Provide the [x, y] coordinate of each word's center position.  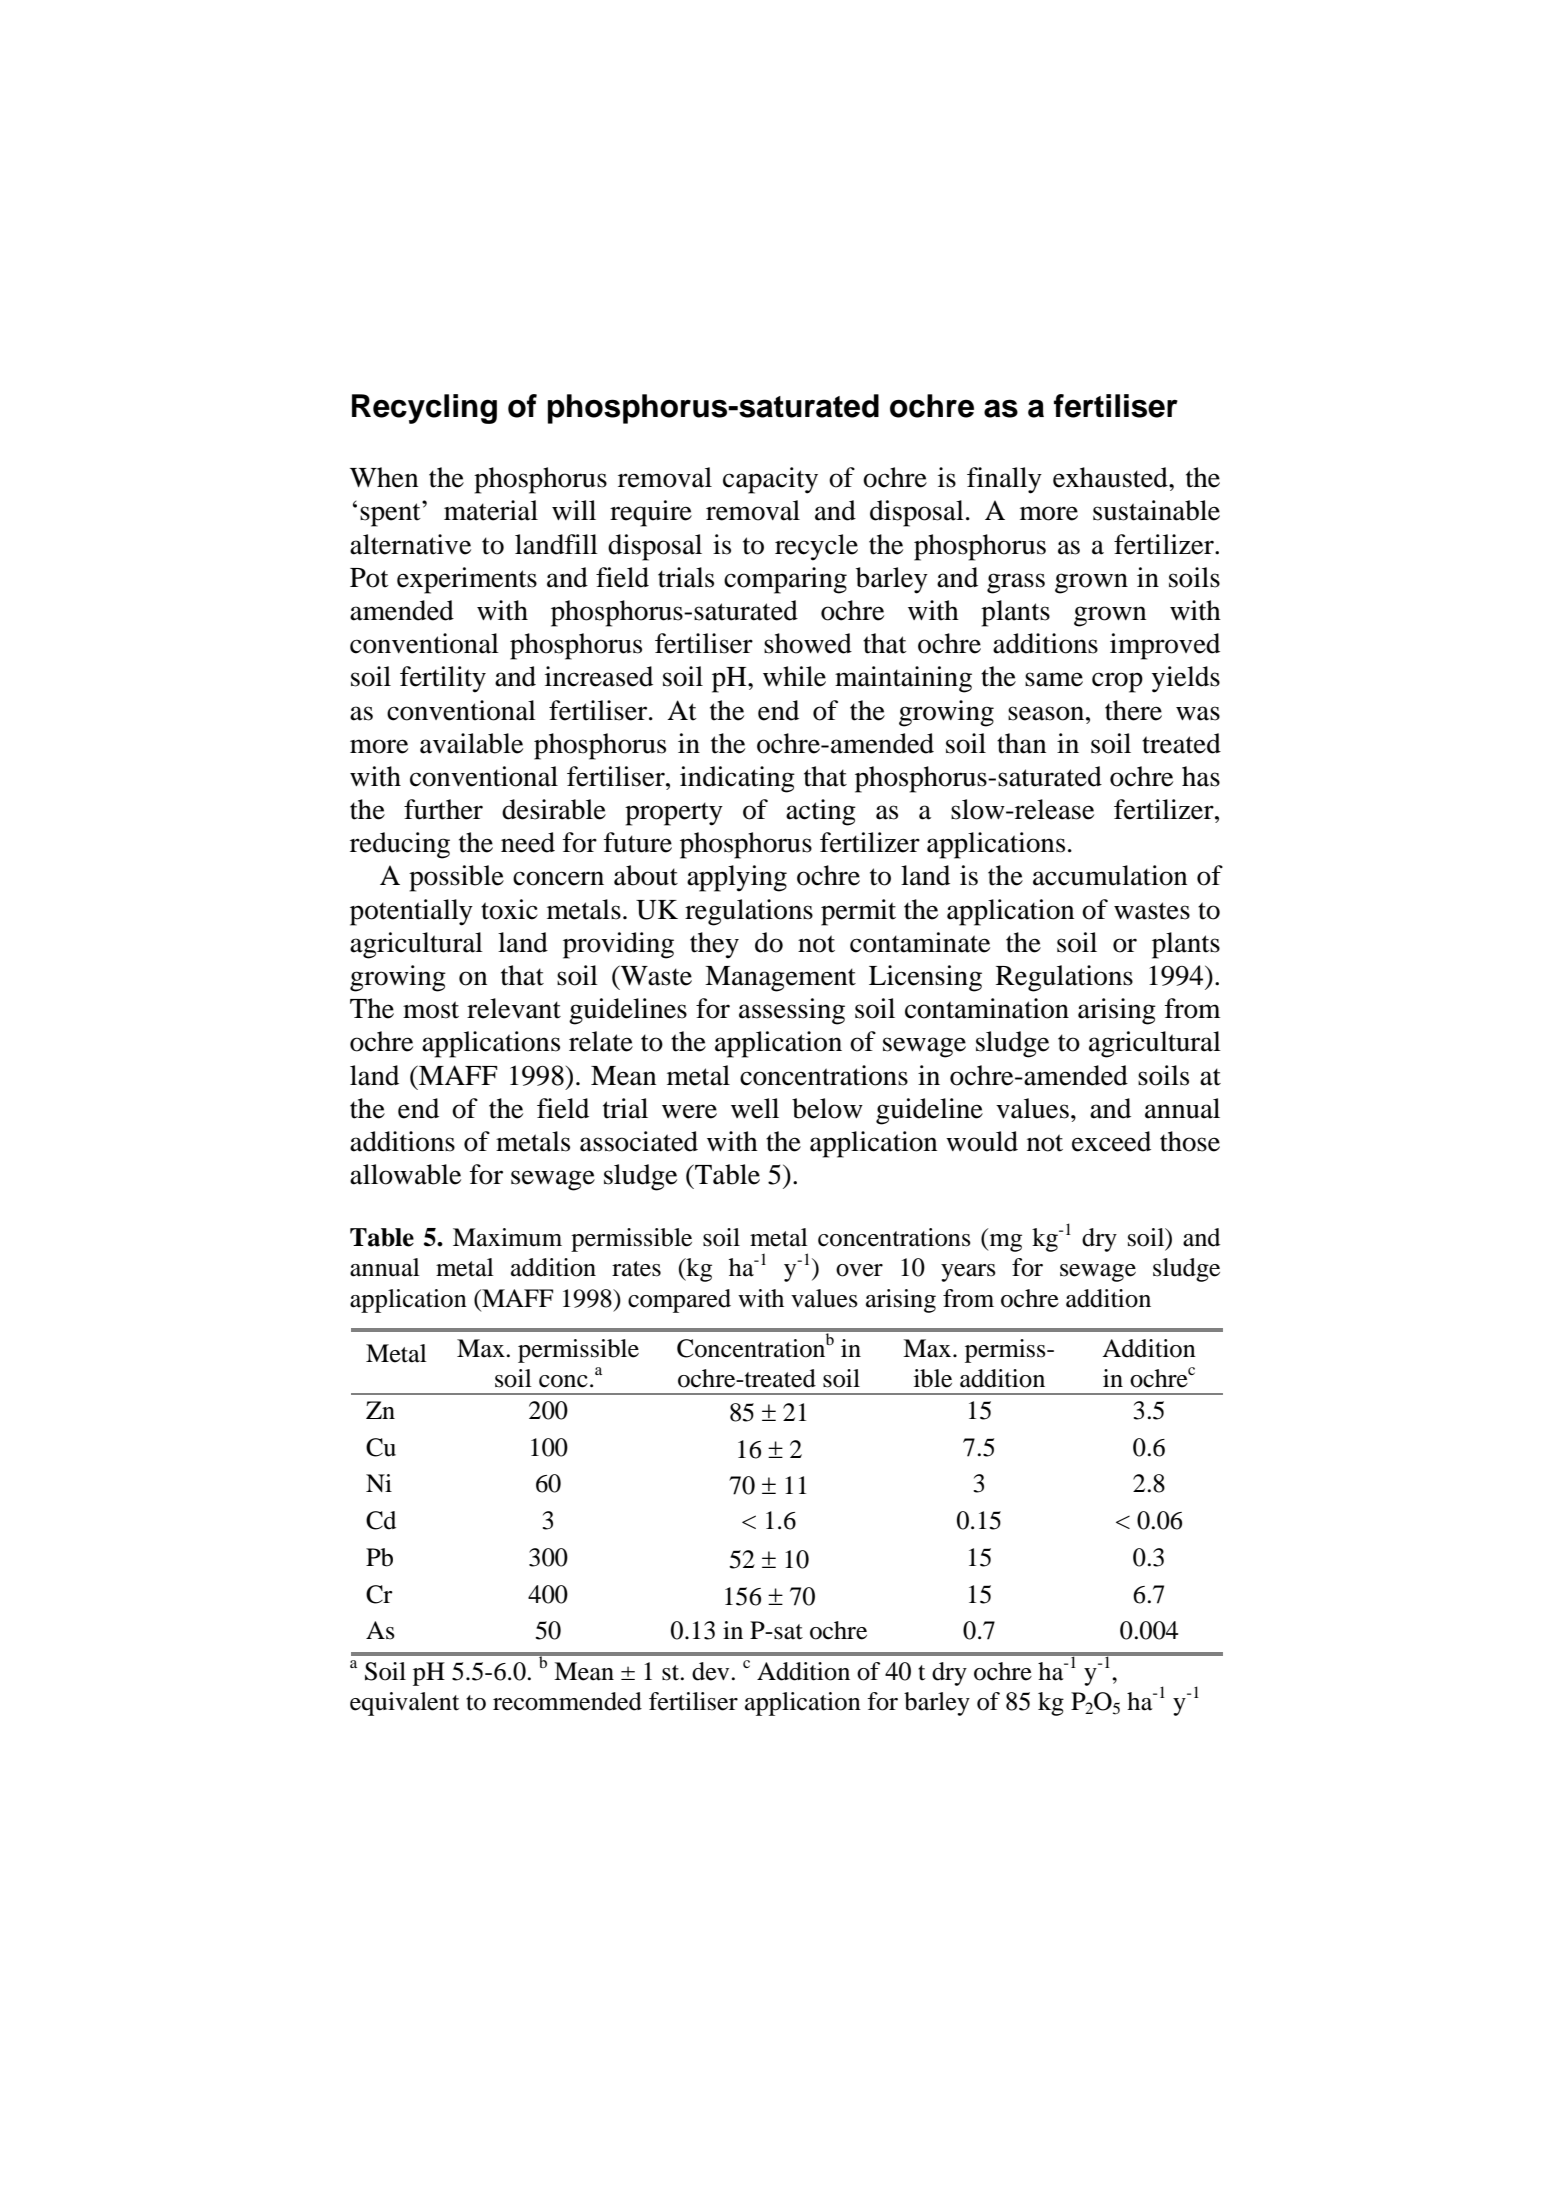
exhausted [1111, 477]
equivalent [405, 1704]
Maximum [507, 1237]
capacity [770, 480]
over [859, 1270]
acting [821, 812]
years [968, 1273]
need [528, 842]
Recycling [424, 409]
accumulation [1110, 875]
